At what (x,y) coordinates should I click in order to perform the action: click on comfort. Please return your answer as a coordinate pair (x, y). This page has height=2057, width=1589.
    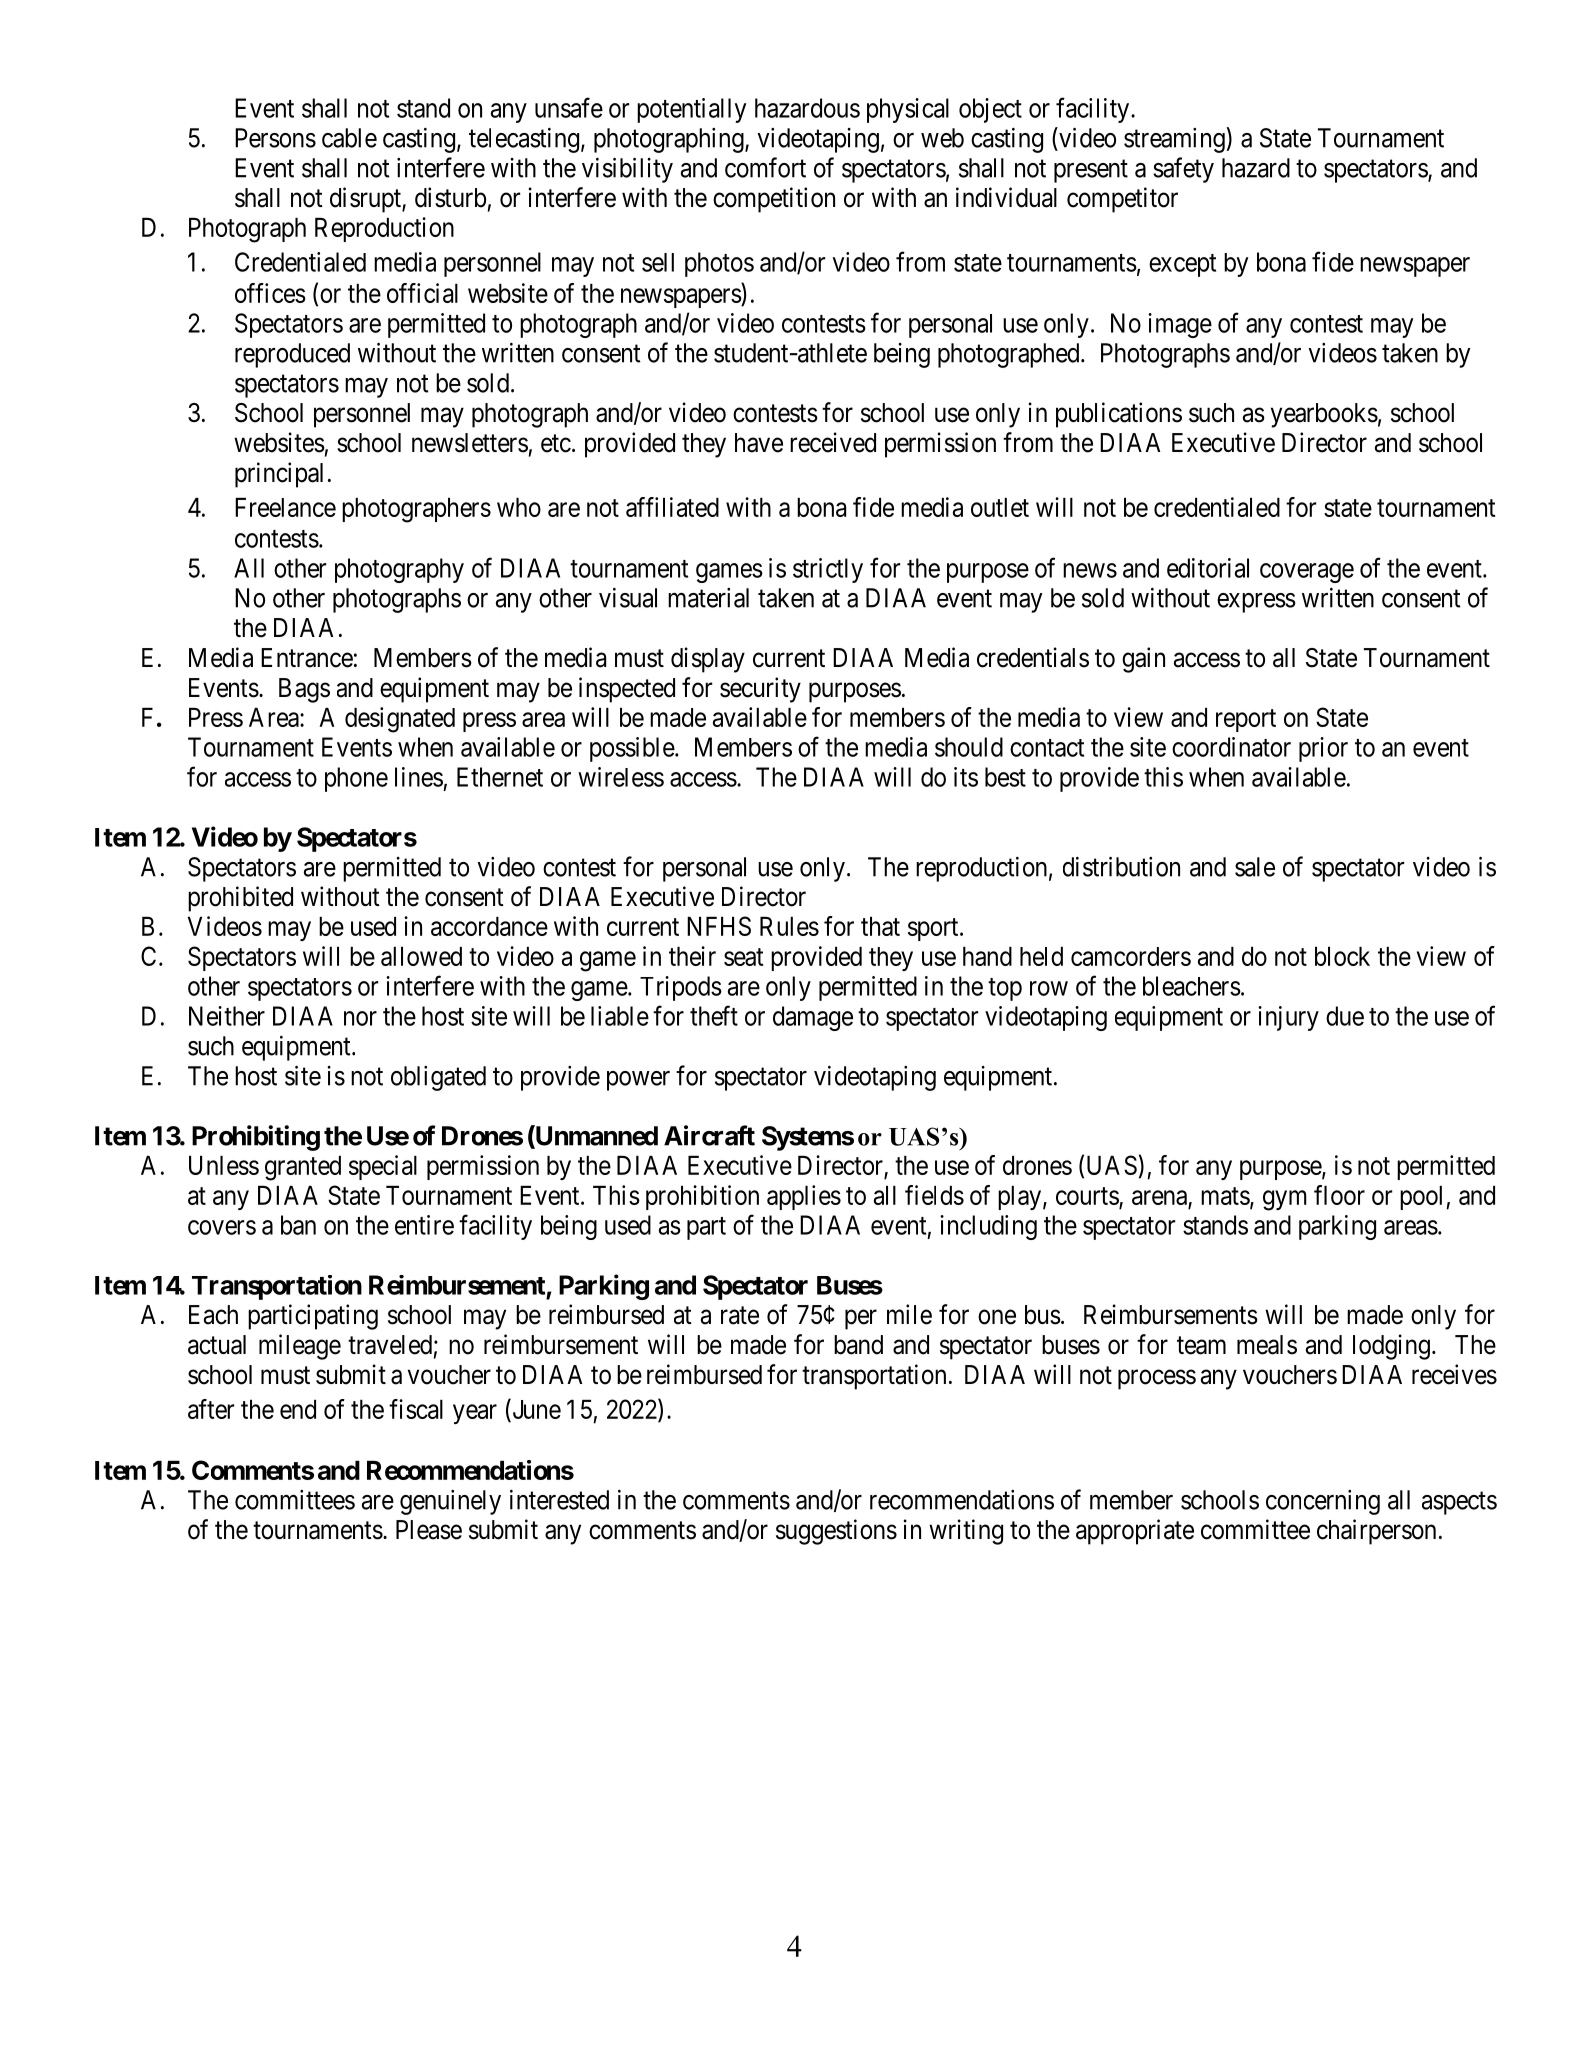
    Looking at the image, I should click on (765, 167).
